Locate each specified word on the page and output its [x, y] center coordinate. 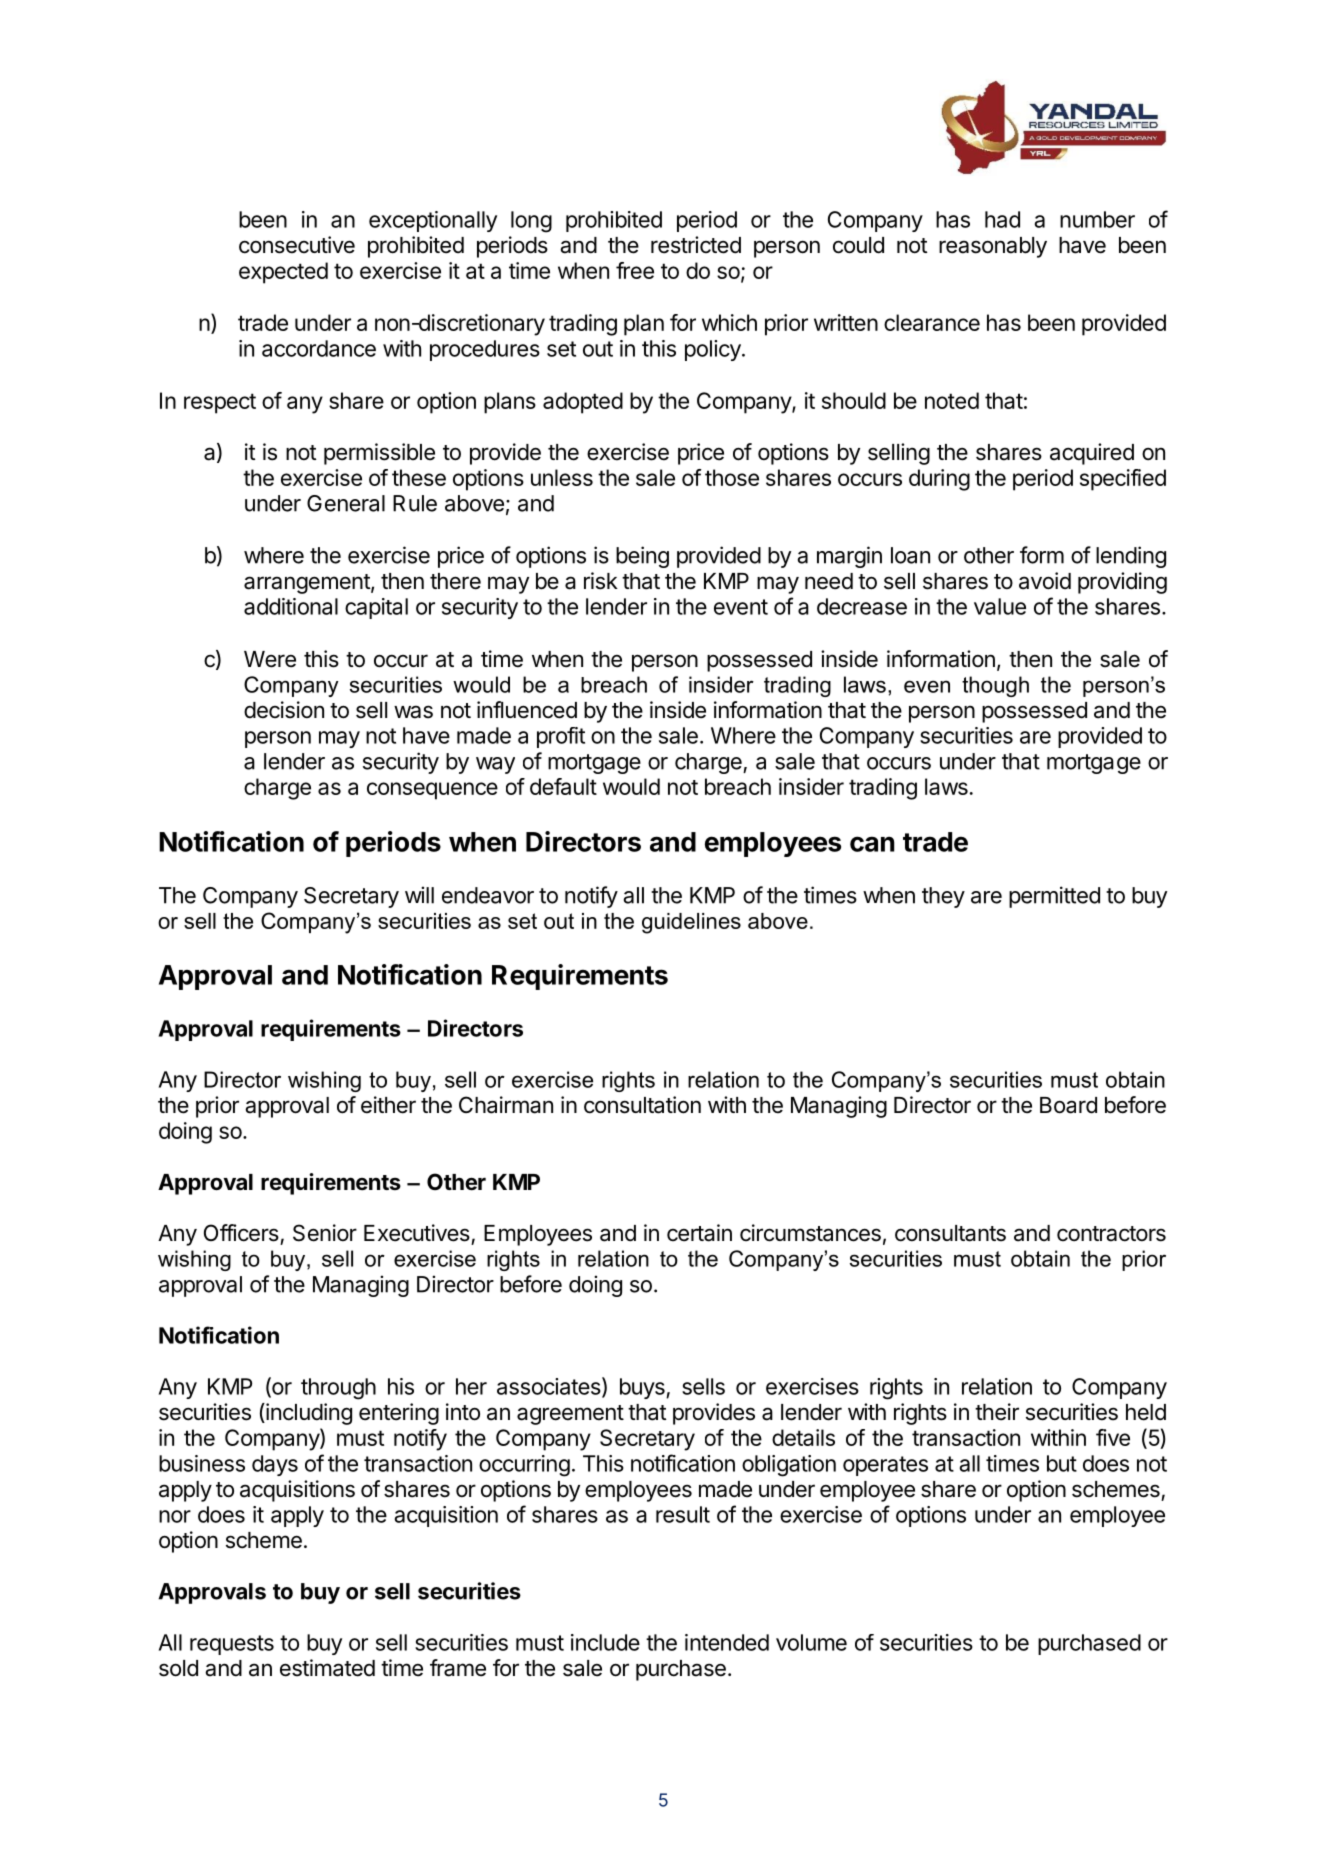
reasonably [993, 247]
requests [232, 1645]
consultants [950, 1233]
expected [283, 273]
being [642, 557]
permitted [1054, 897]
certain [699, 1233]
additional [291, 606]
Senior [325, 1233]
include [605, 1642]
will [419, 895]
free [635, 270]
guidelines [691, 923]
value [1000, 606]
